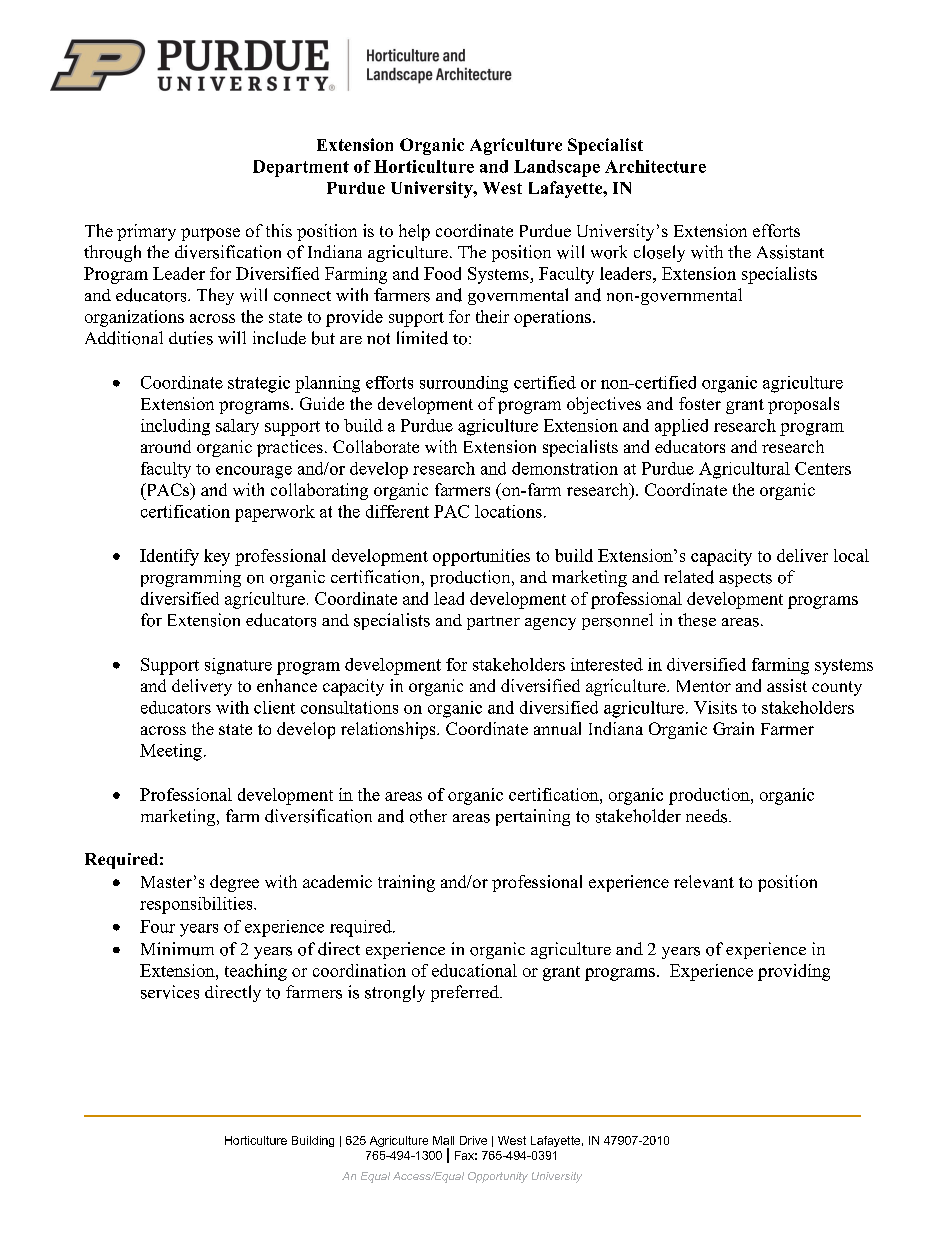 The height and width of the screenshot is (1233, 952). What do you see at coordinates (704, 686) in the screenshot?
I see `Mentor` at bounding box center [704, 686].
